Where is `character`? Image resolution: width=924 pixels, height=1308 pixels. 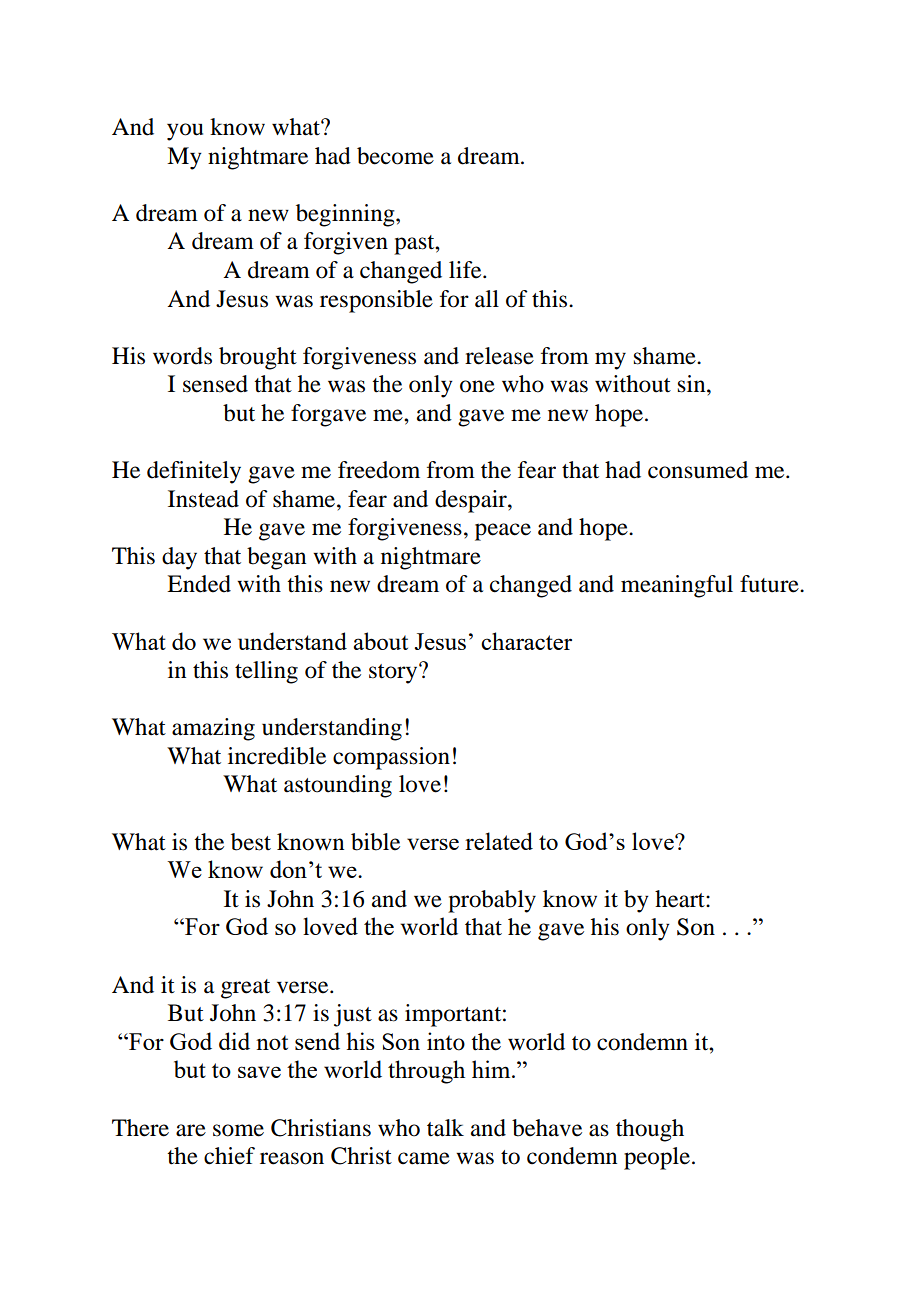 character is located at coordinates (526, 641).
